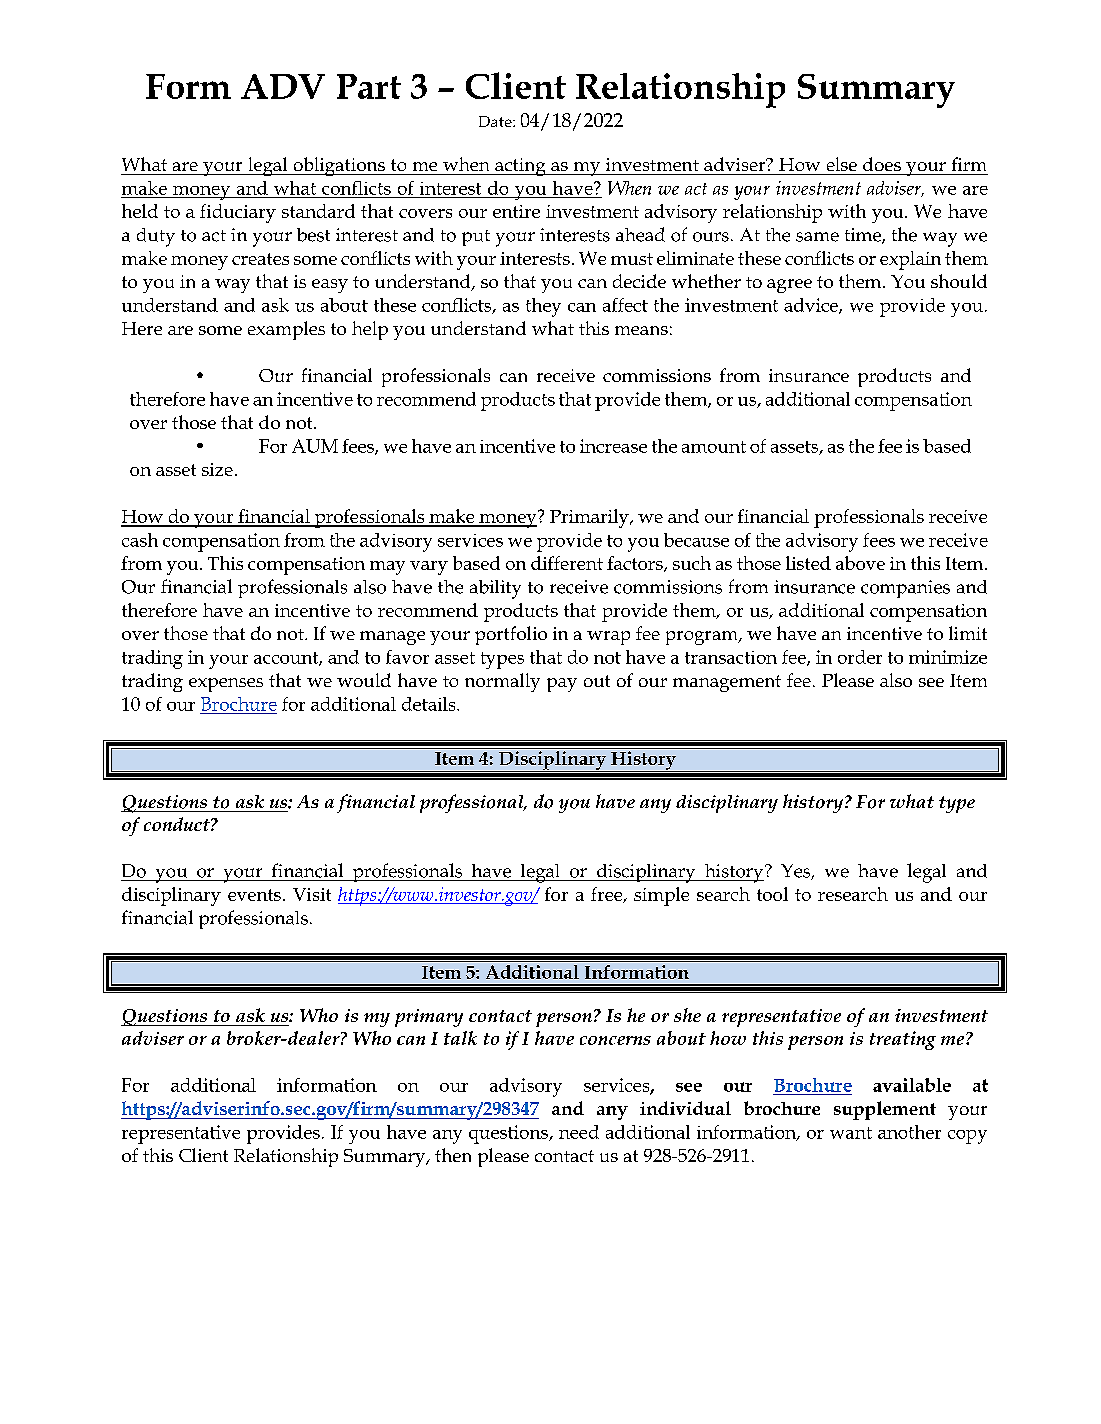  I want to click on portfolio, so click(511, 635).
